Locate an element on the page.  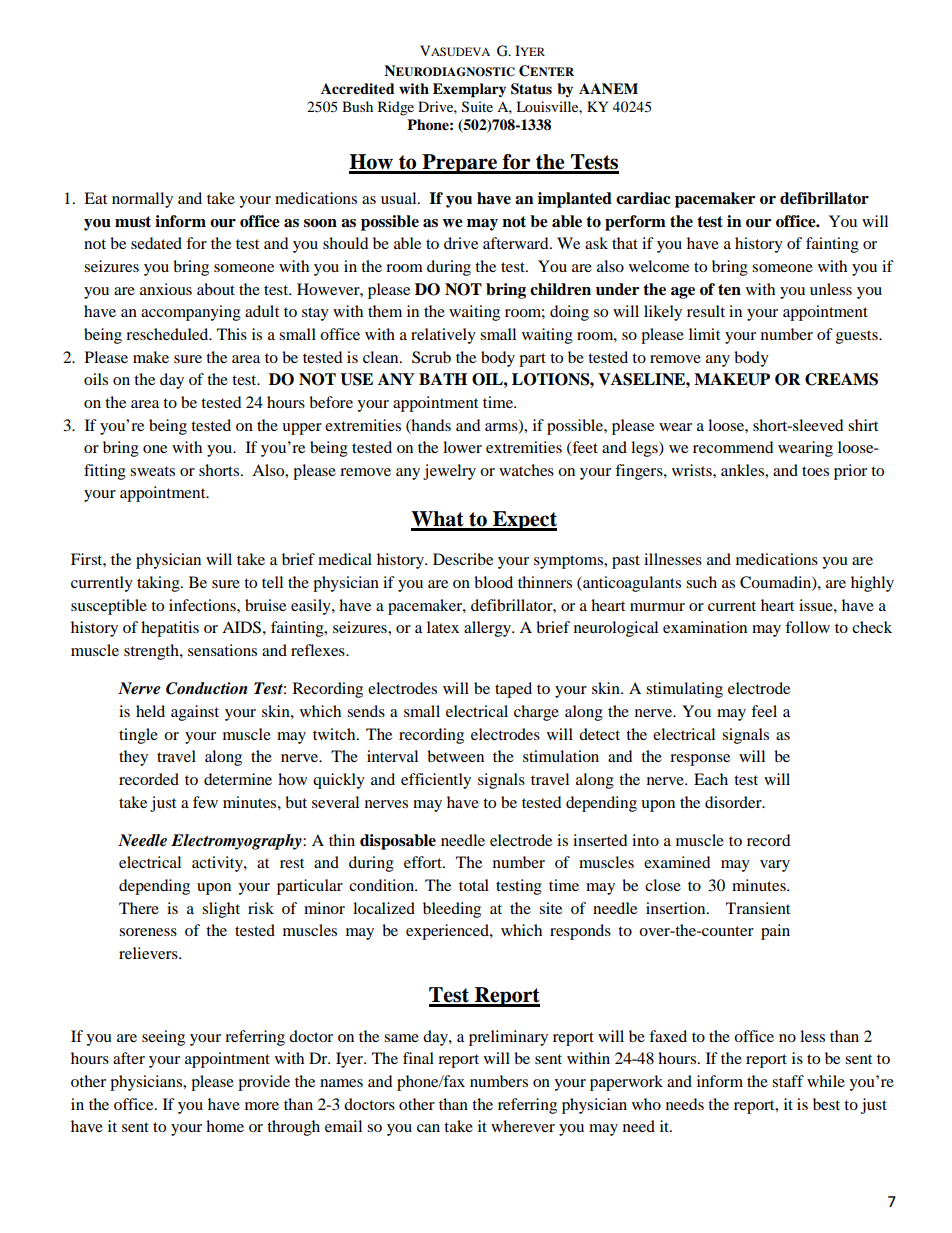
infections is located at coordinates (203, 605).
